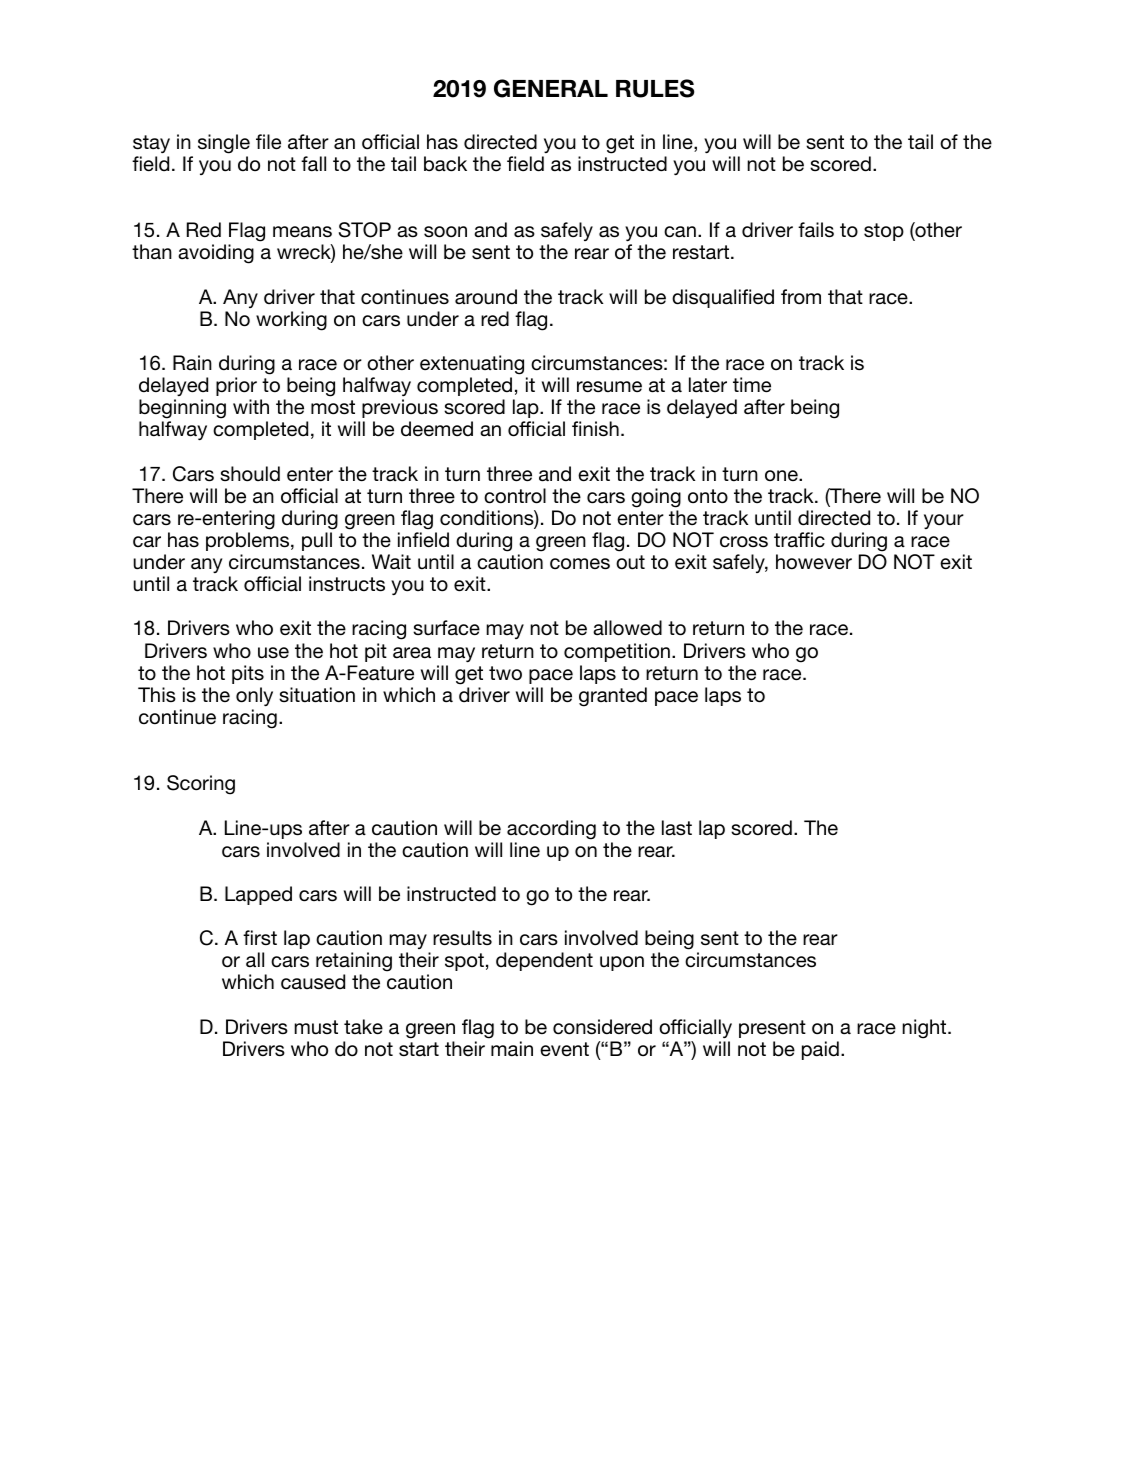 The height and width of the screenshot is (1460, 1128). Describe the element at coordinates (820, 1050) in the screenshot. I see `paid` at that location.
